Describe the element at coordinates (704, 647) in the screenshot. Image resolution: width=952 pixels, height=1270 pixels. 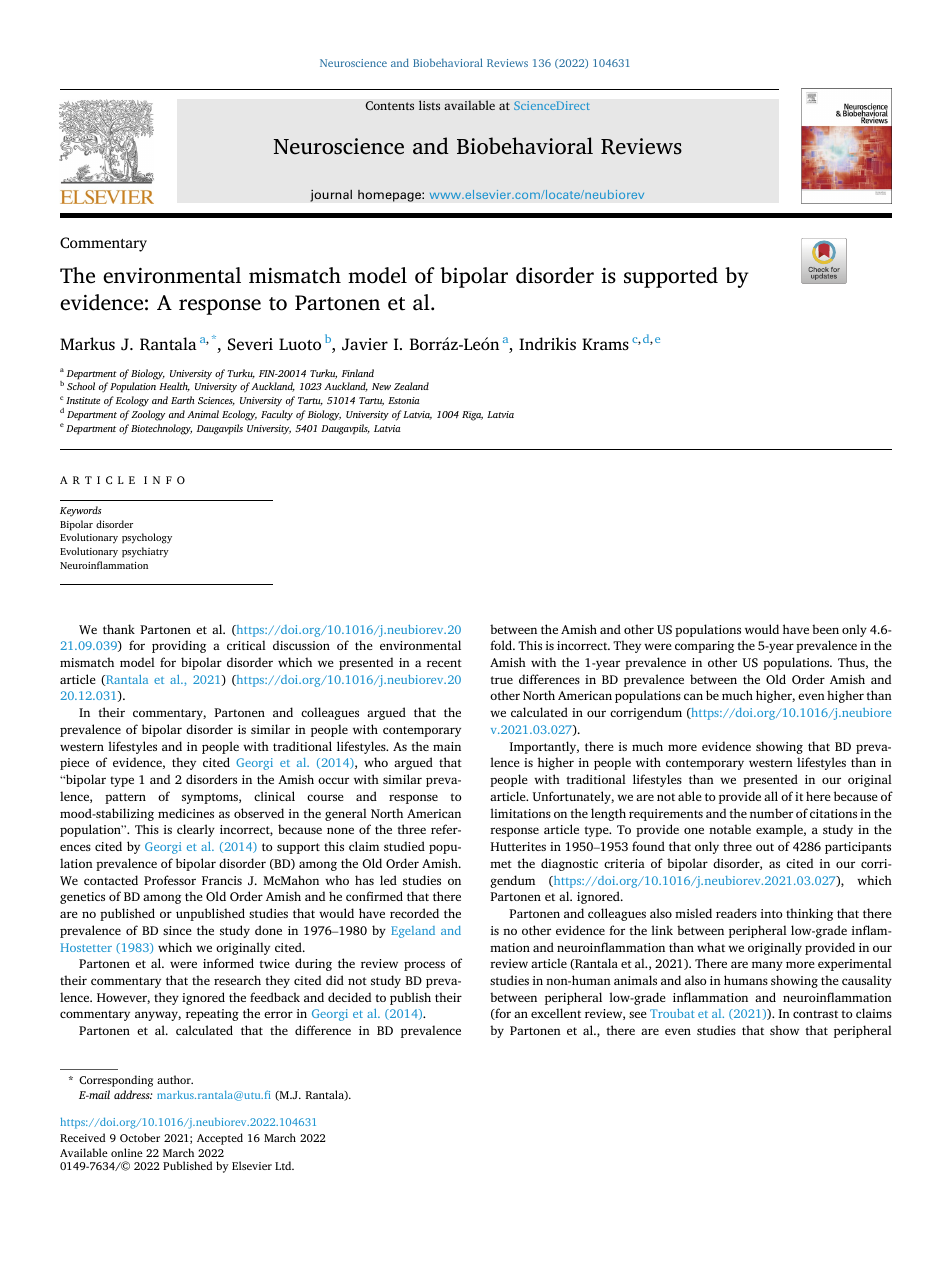
I see `comparing` at that location.
